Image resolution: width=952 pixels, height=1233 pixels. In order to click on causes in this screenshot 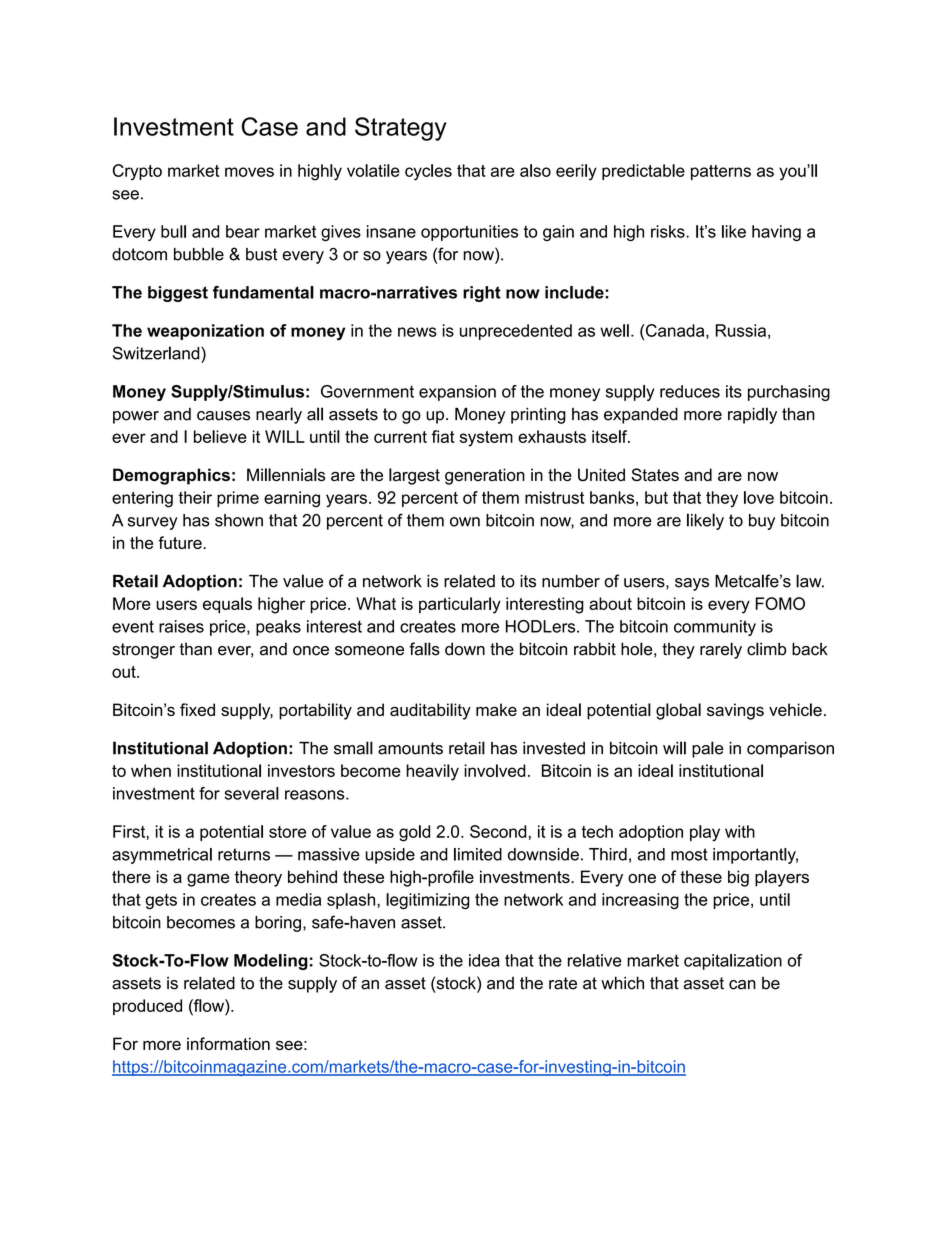, I will do `click(223, 416)`.
